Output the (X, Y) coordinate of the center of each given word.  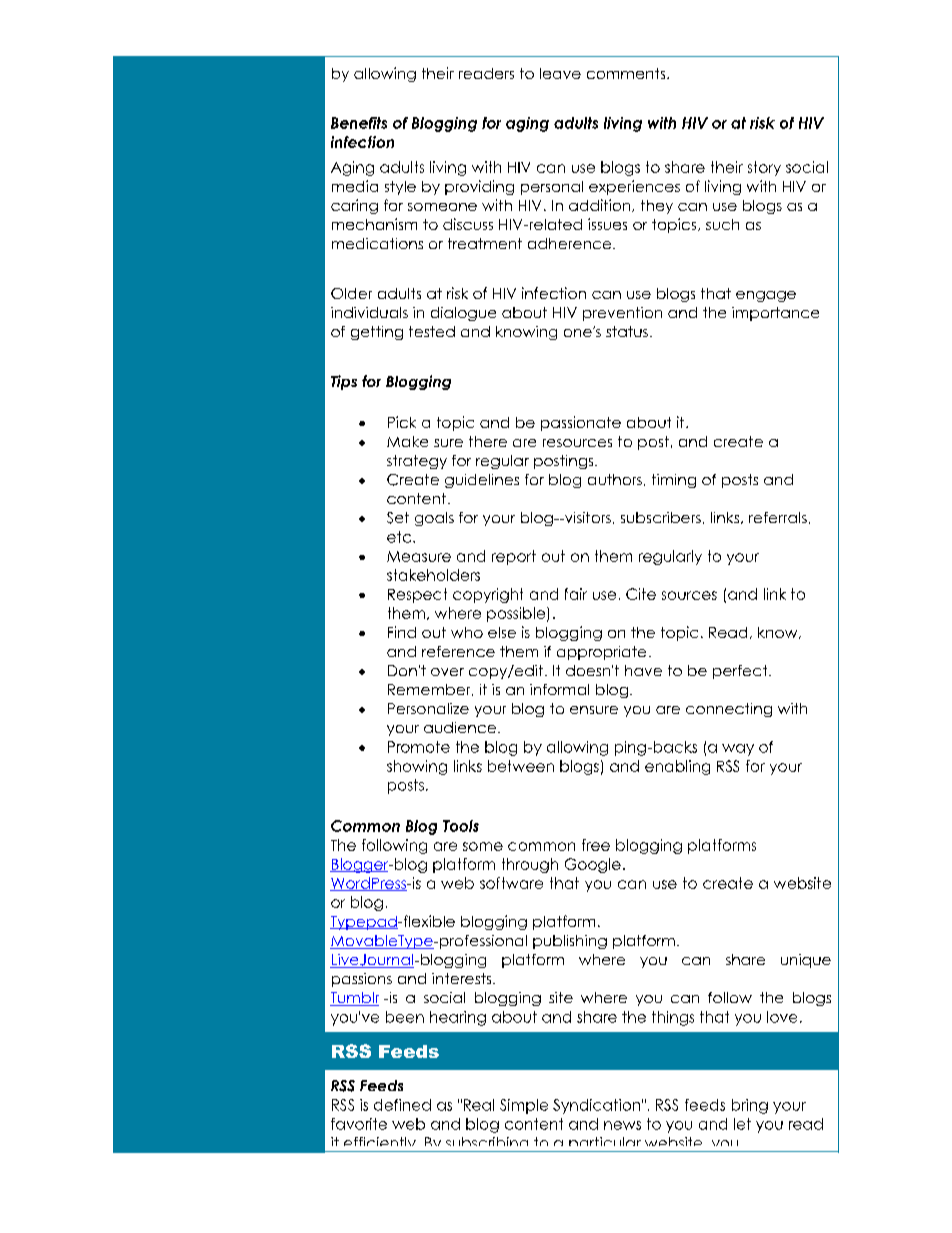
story (764, 168)
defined (402, 1105)
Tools (461, 826)
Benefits (359, 123)
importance (775, 314)
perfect (741, 672)
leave (560, 73)
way (738, 750)
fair (576, 594)
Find (402, 632)
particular (605, 1144)
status (627, 331)
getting (377, 333)
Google (593, 865)
